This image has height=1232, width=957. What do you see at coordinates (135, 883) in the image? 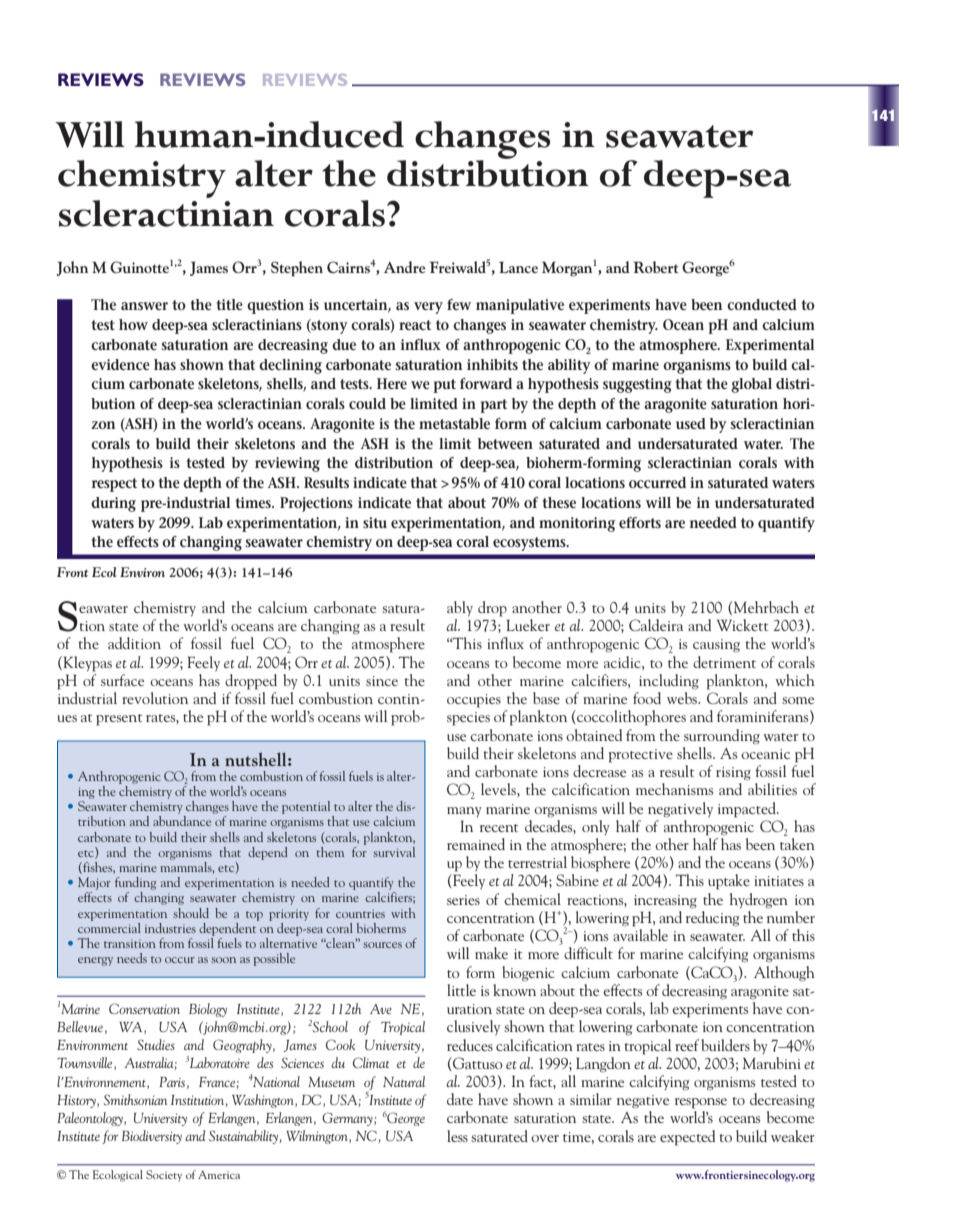
I see `funding` at bounding box center [135, 883].
